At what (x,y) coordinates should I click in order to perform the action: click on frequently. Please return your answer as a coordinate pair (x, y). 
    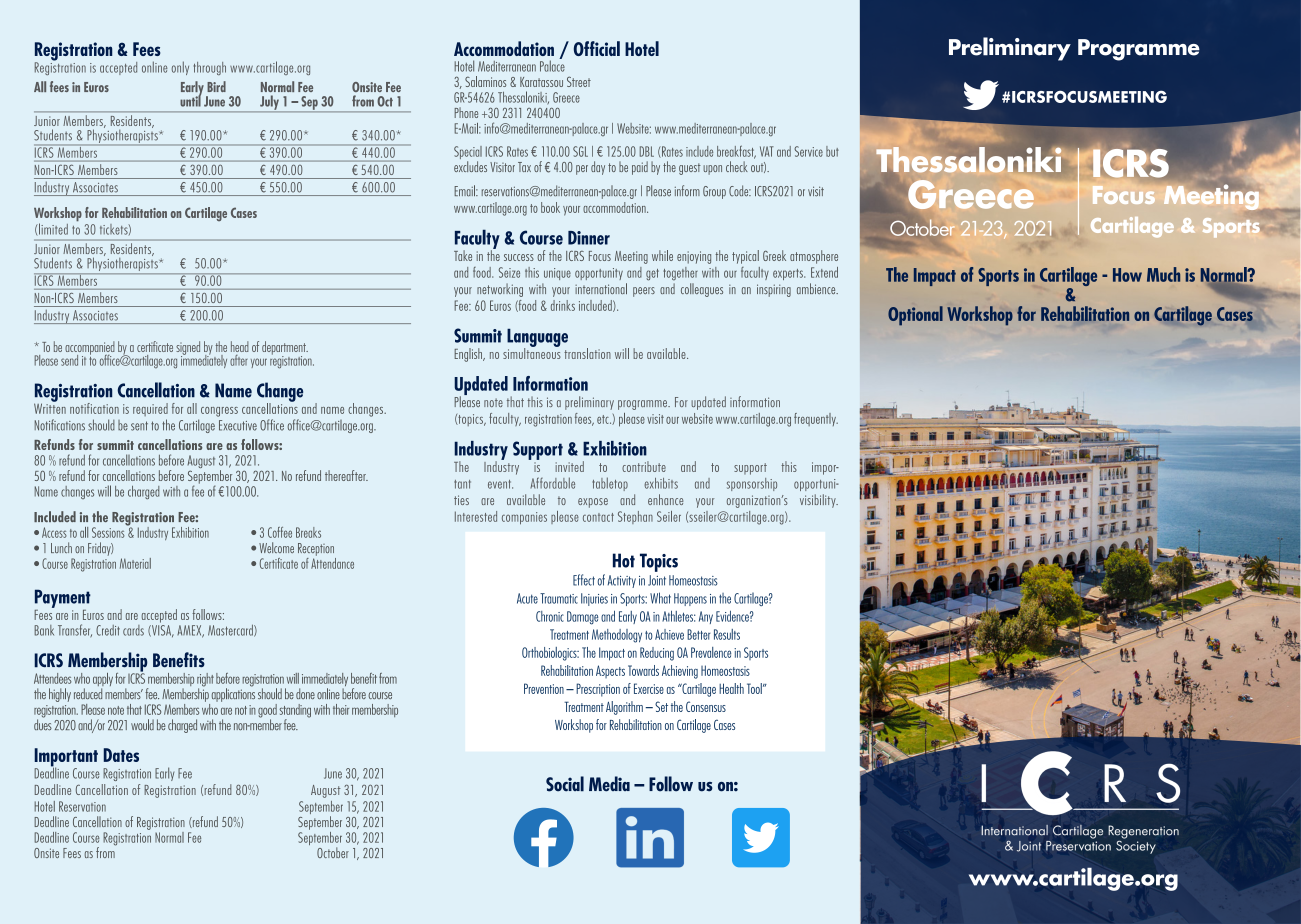
    Looking at the image, I should click on (816, 419).
